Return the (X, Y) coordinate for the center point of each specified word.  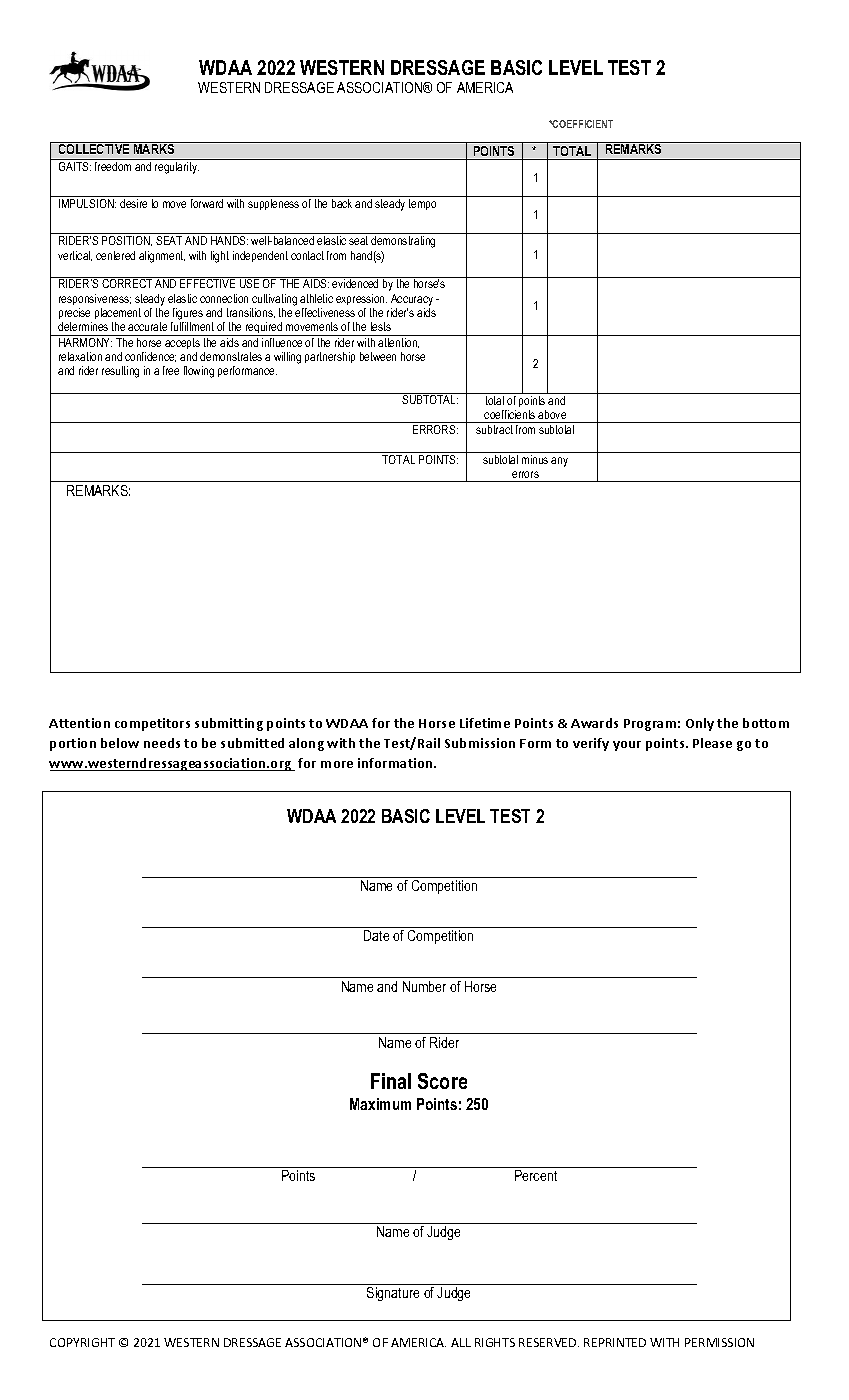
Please (712, 743)
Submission (480, 743)
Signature (393, 1294)
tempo (422, 204)
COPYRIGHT (82, 1342)
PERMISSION (719, 1342)
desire (133, 203)
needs (162, 743)
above (552, 414)
